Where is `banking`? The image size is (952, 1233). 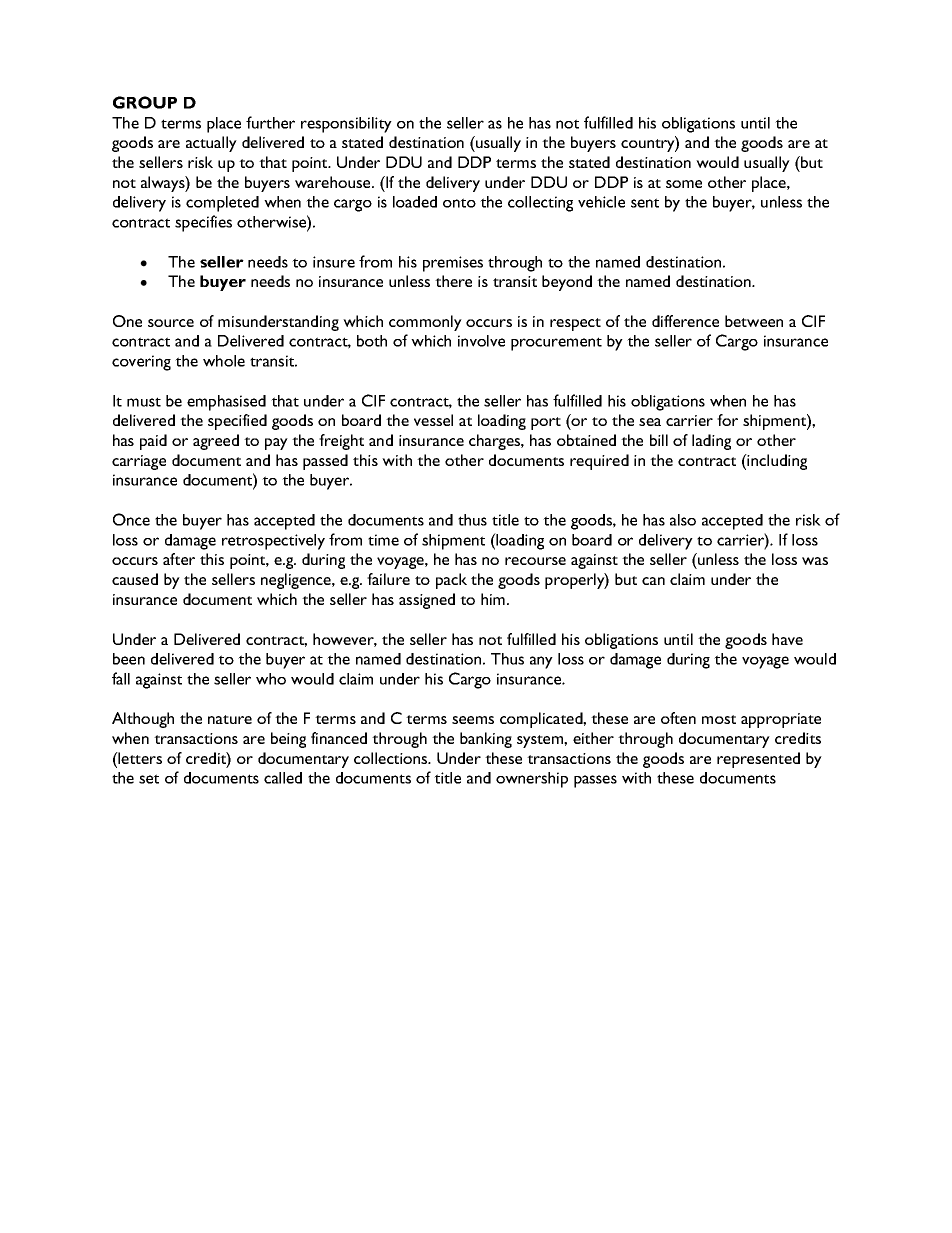
banking is located at coordinates (486, 740).
